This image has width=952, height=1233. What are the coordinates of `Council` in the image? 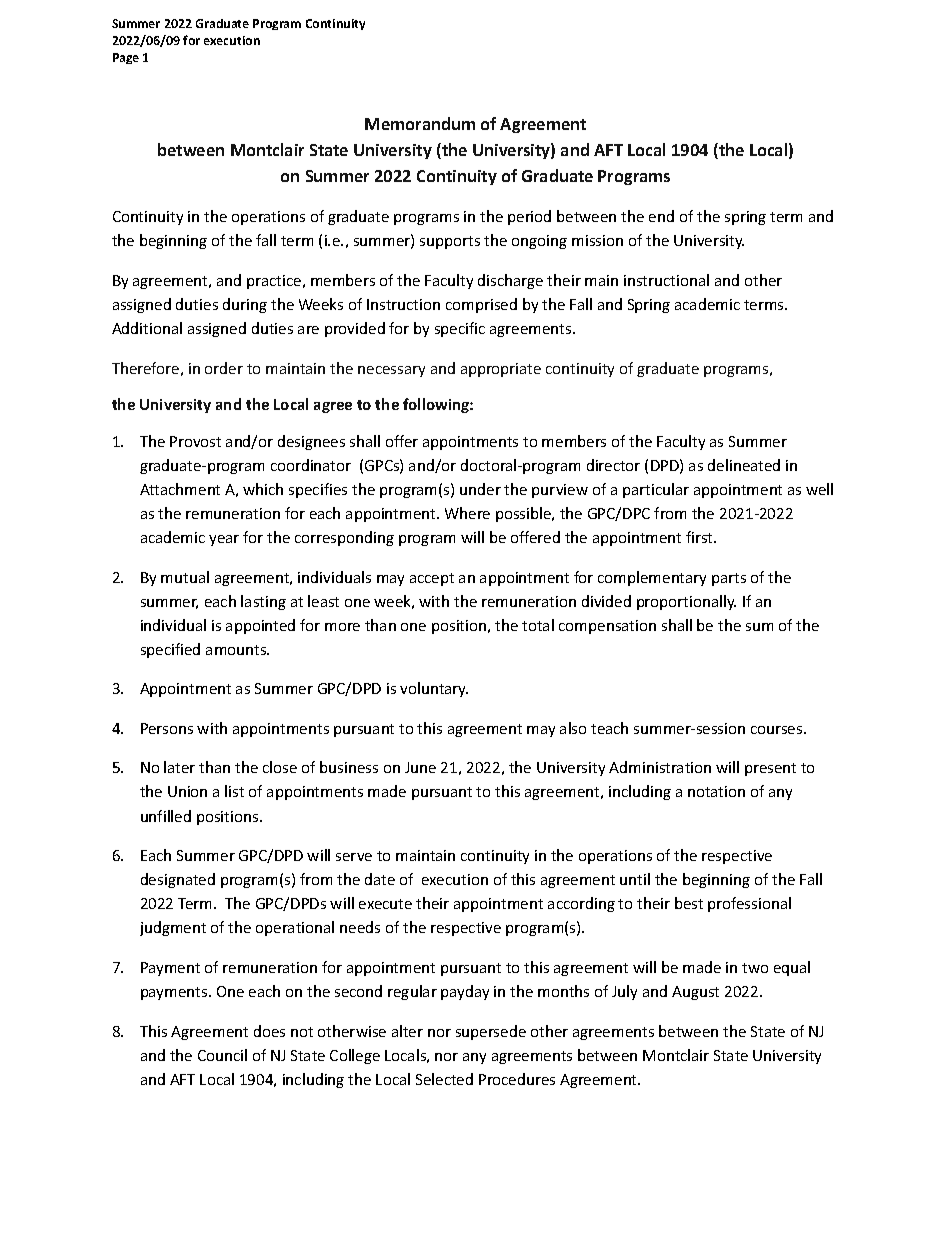 It's located at (222, 1055).
